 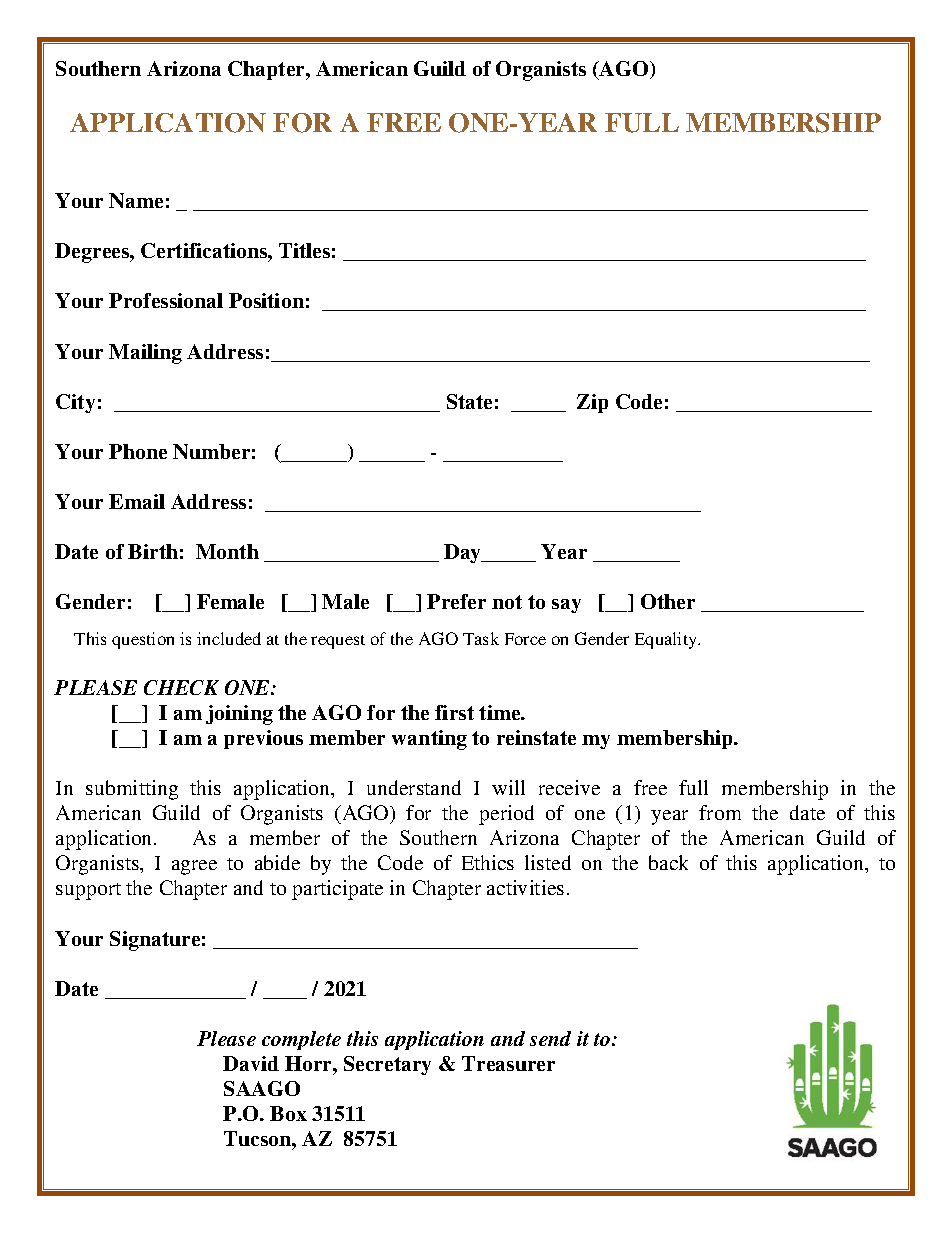 What do you see at coordinates (668, 601) in the image?
I see `Other` at bounding box center [668, 601].
